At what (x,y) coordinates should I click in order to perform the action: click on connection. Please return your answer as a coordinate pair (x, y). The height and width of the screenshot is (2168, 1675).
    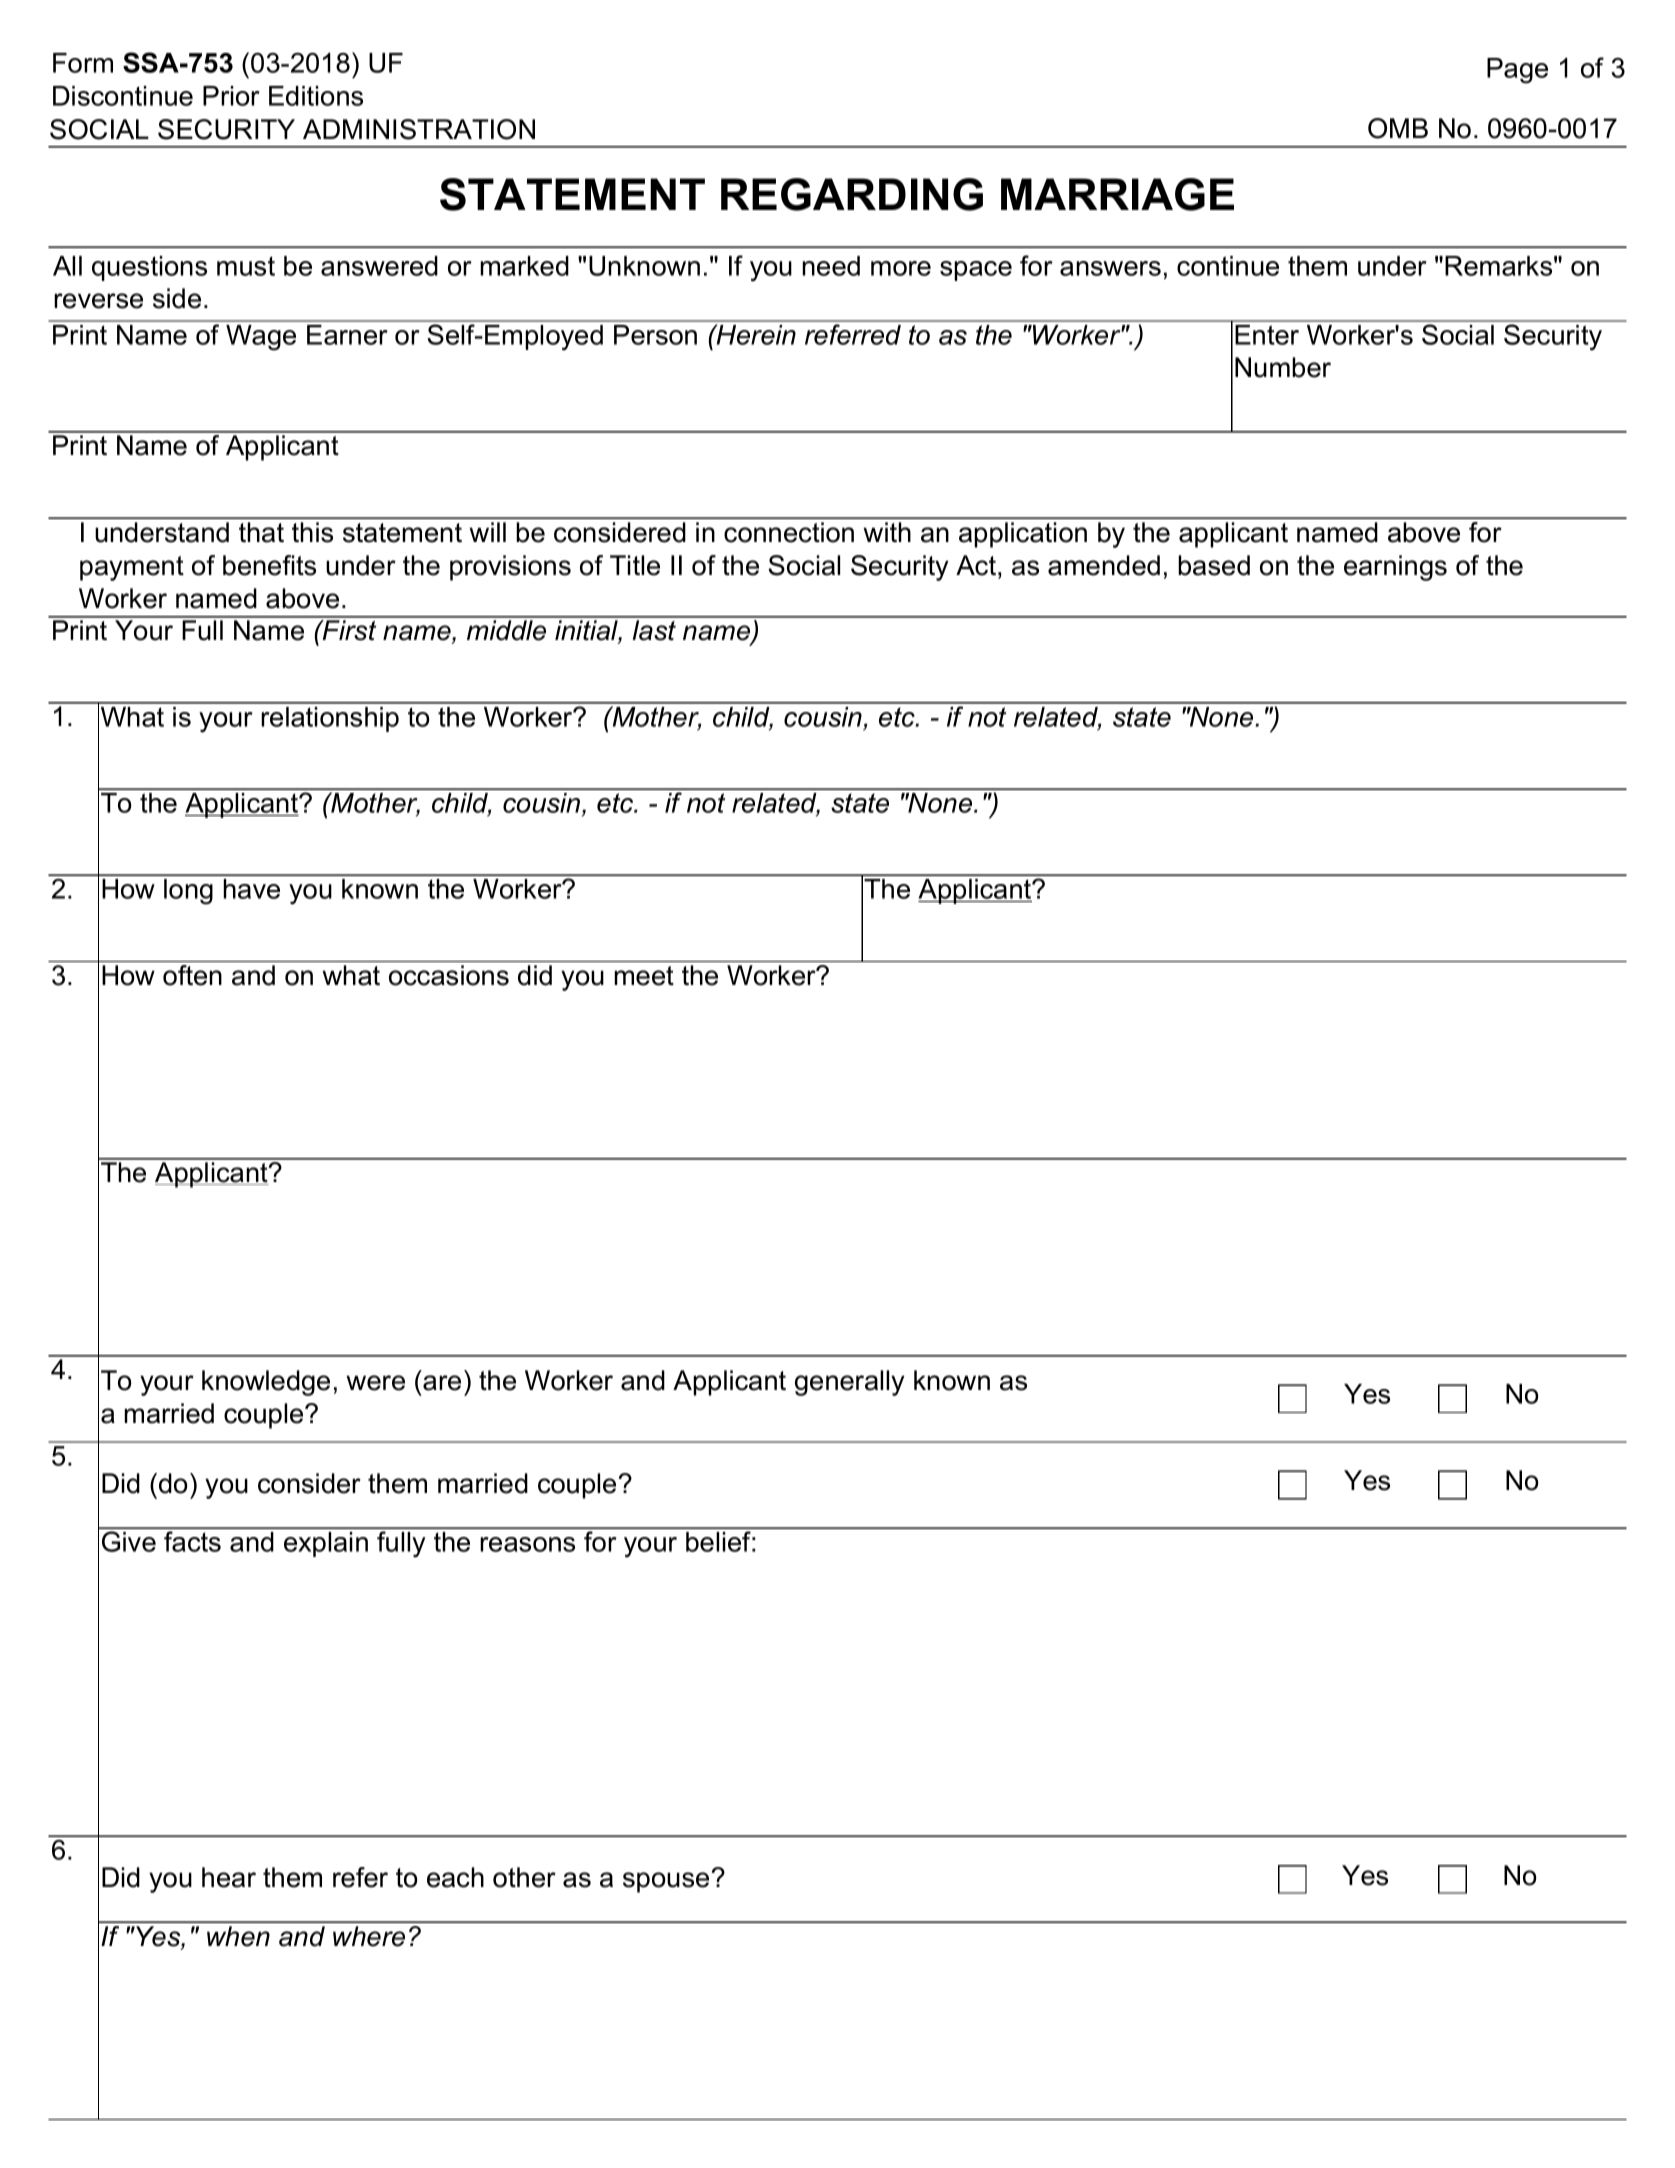
    Looking at the image, I should click on (789, 532).
